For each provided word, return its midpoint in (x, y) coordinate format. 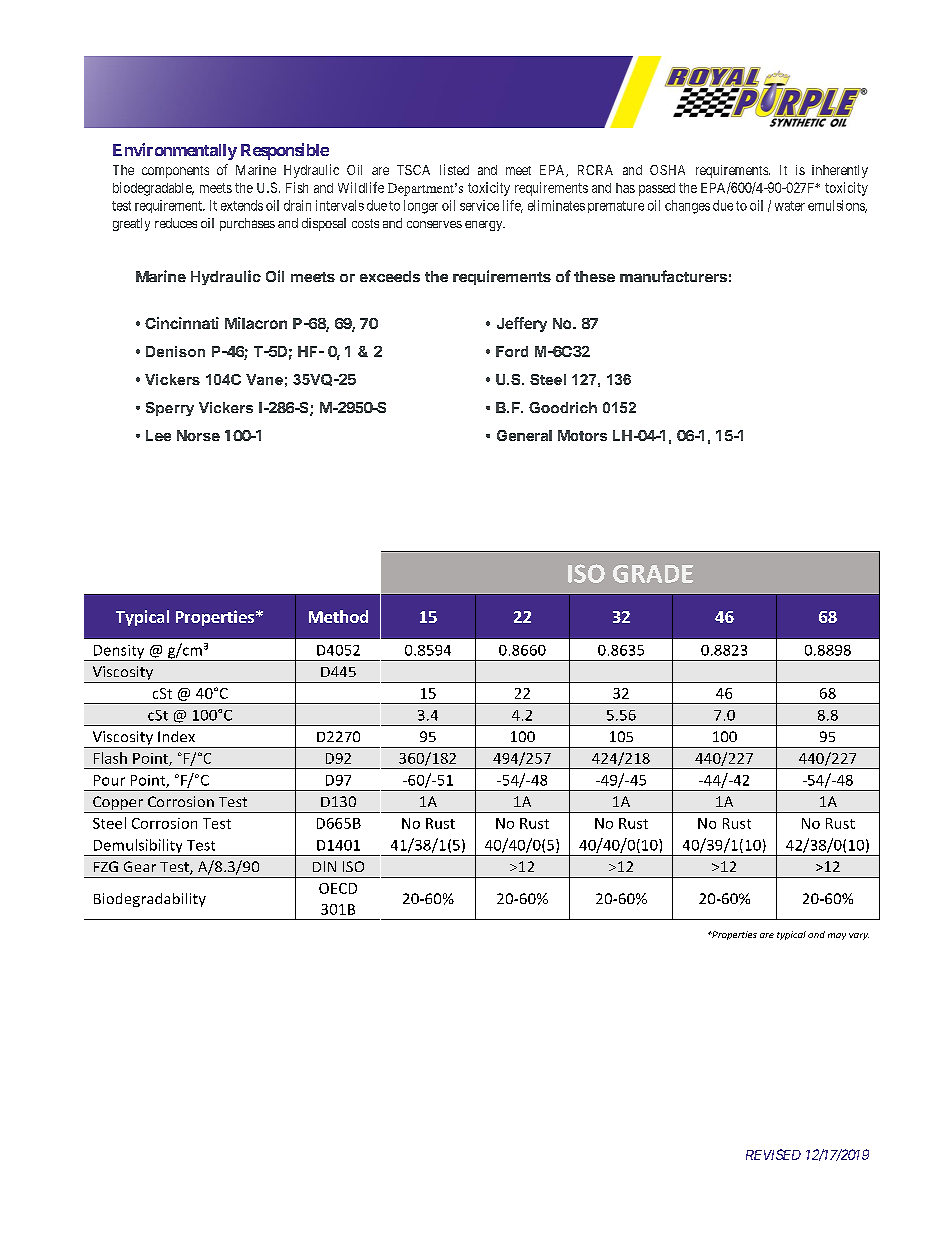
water (790, 206)
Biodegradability (150, 900)
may (837, 936)
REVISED (773, 1154)
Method (338, 616)
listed (454, 169)
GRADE (653, 574)
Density (119, 653)
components (175, 172)
